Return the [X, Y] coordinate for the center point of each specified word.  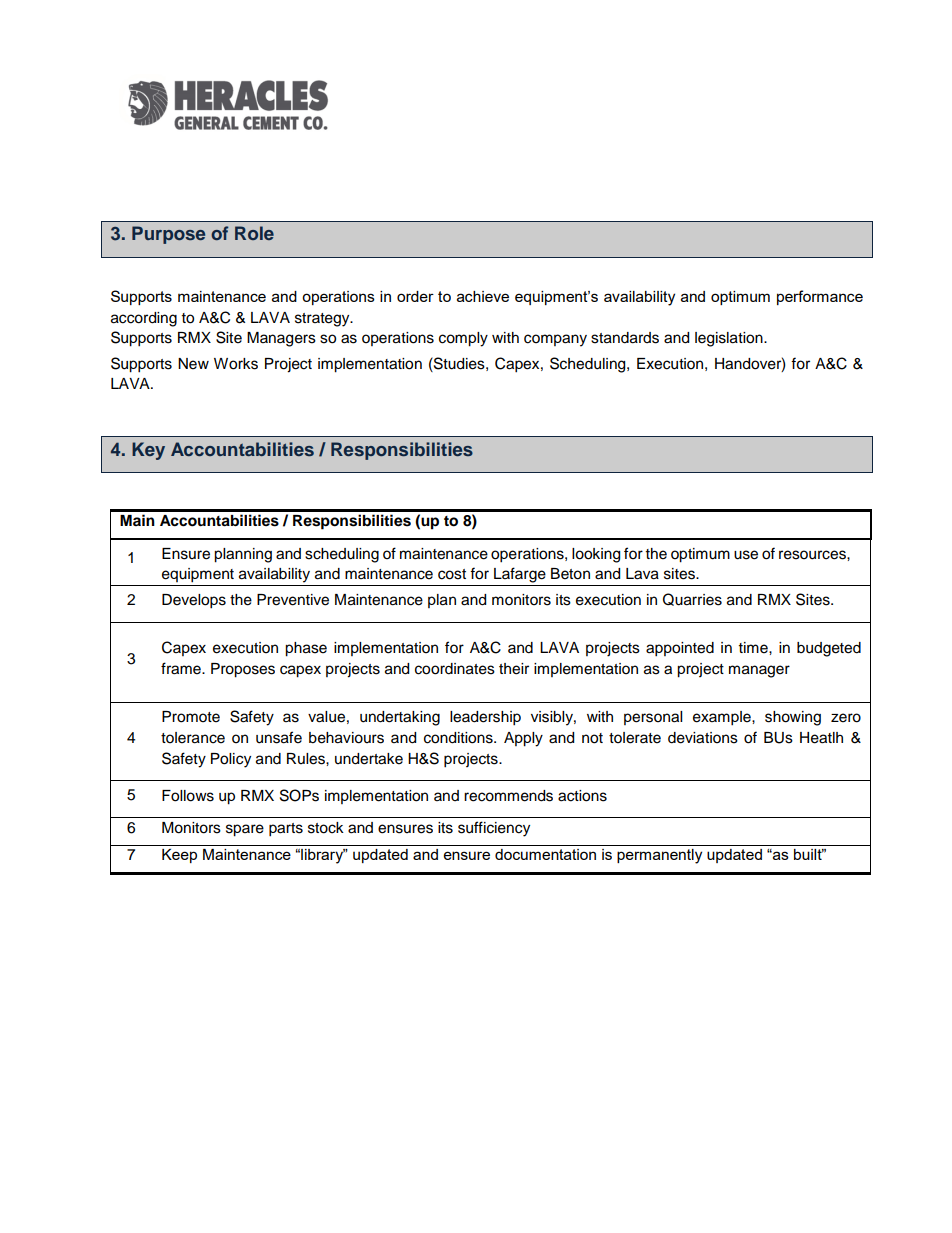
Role [254, 233]
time [754, 648]
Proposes [243, 670]
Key [148, 451]
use [746, 555]
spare [245, 830]
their [514, 669]
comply [463, 339]
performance [820, 297]
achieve [483, 296]
